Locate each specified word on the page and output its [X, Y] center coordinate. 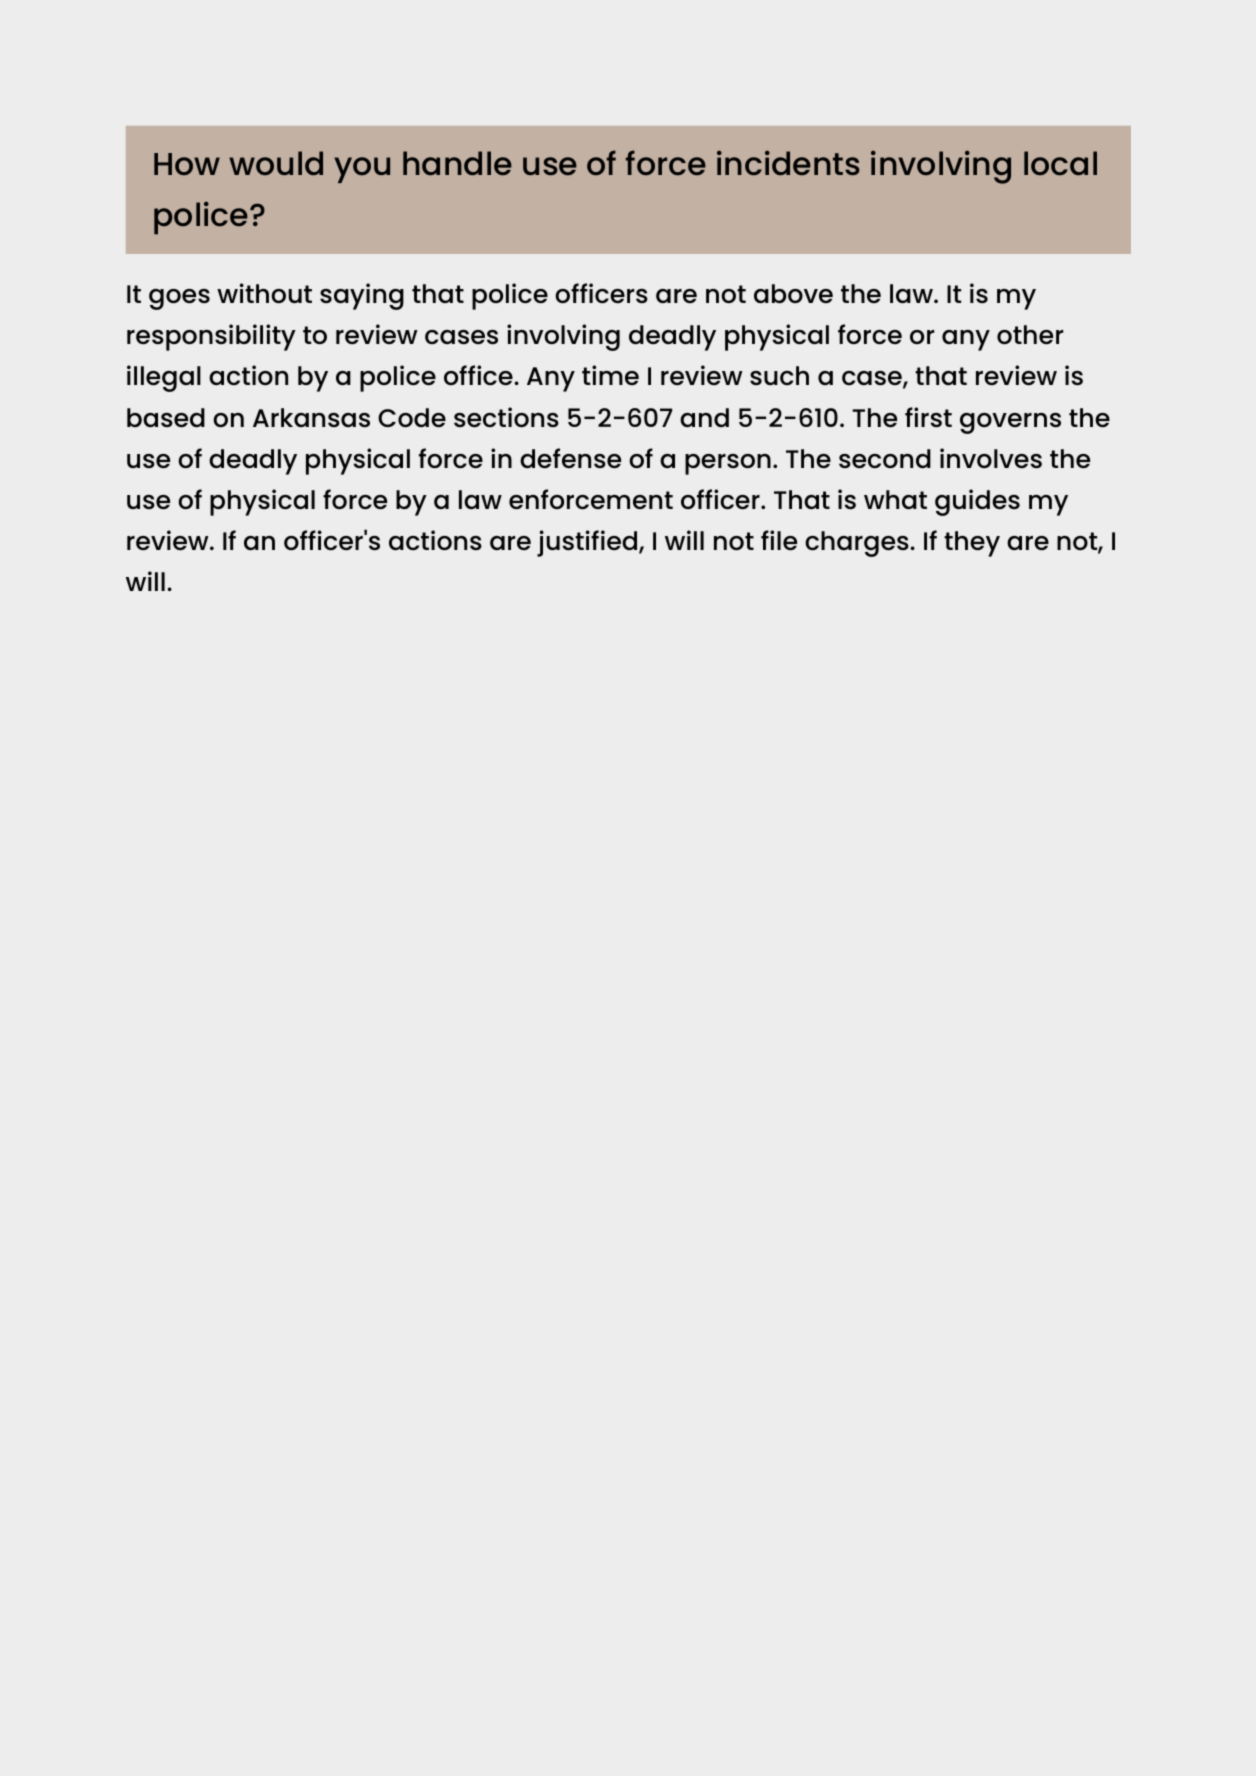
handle [457, 163]
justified [588, 543]
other [1030, 334]
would [276, 163]
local [1060, 163]
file [779, 540]
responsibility [211, 337]
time [610, 375]
